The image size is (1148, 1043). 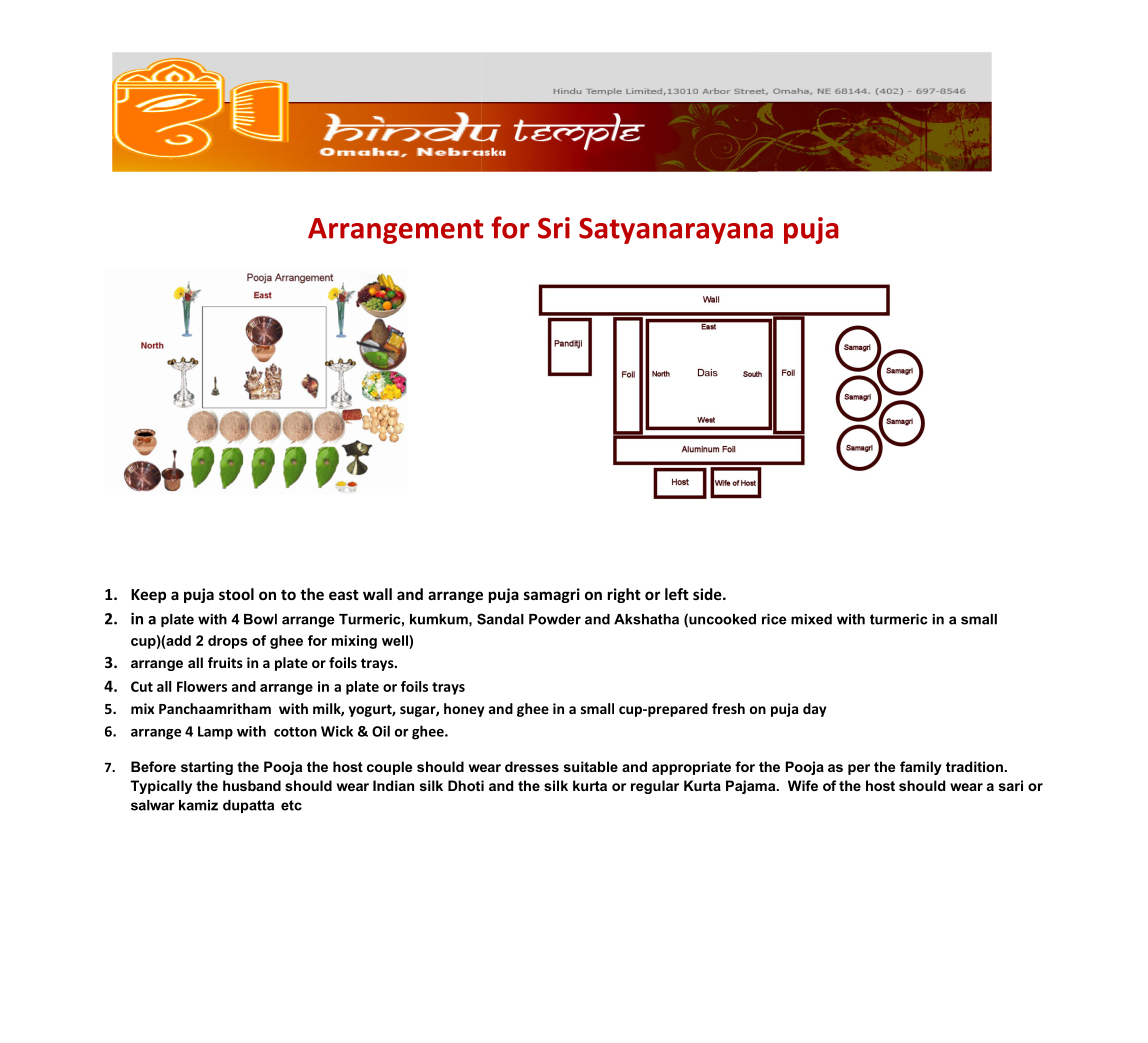 I want to click on stool, so click(x=236, y=594).
